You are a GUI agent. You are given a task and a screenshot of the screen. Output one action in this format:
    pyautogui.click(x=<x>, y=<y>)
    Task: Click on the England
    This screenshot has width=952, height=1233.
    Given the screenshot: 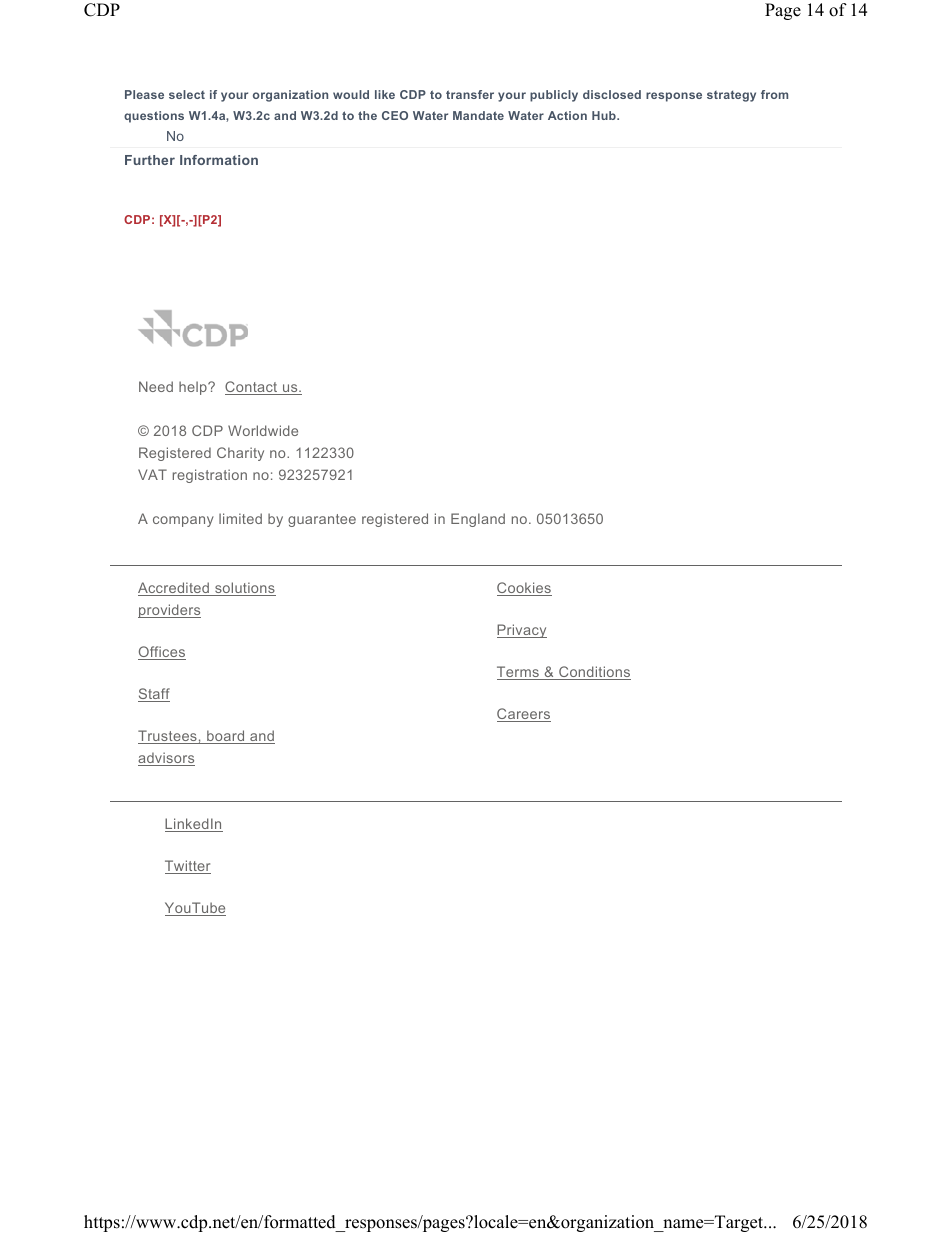 What is the action you would take?
    pyautogui.click(x=478, y=520)
